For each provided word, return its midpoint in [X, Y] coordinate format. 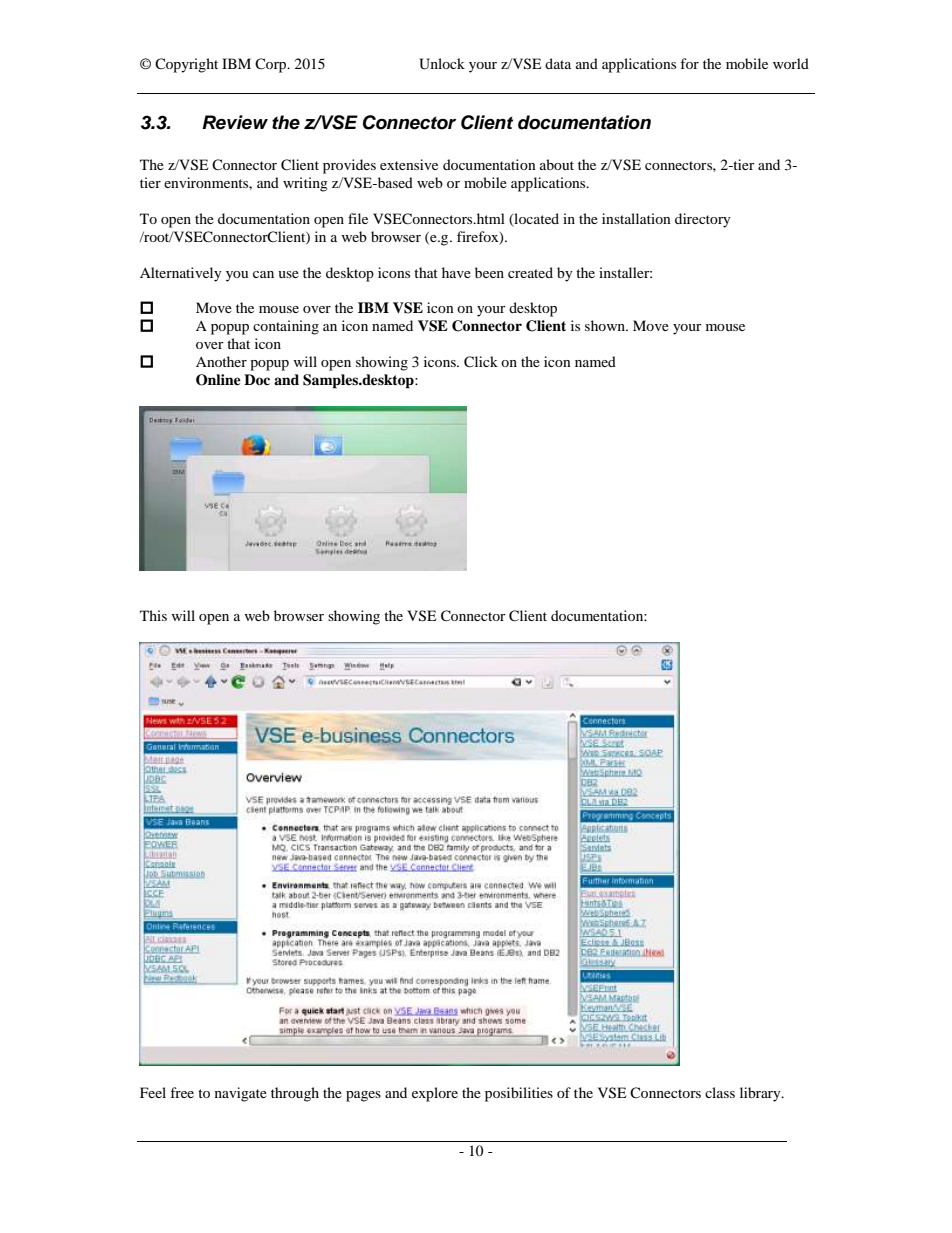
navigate [241, 1094]
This [153, 615]
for [689, 63]
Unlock [442, 64]
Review [235, 122]
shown [606, 325]
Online [218, 380]
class [720, 1092]
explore [435, 1094]
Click [481, 362]
